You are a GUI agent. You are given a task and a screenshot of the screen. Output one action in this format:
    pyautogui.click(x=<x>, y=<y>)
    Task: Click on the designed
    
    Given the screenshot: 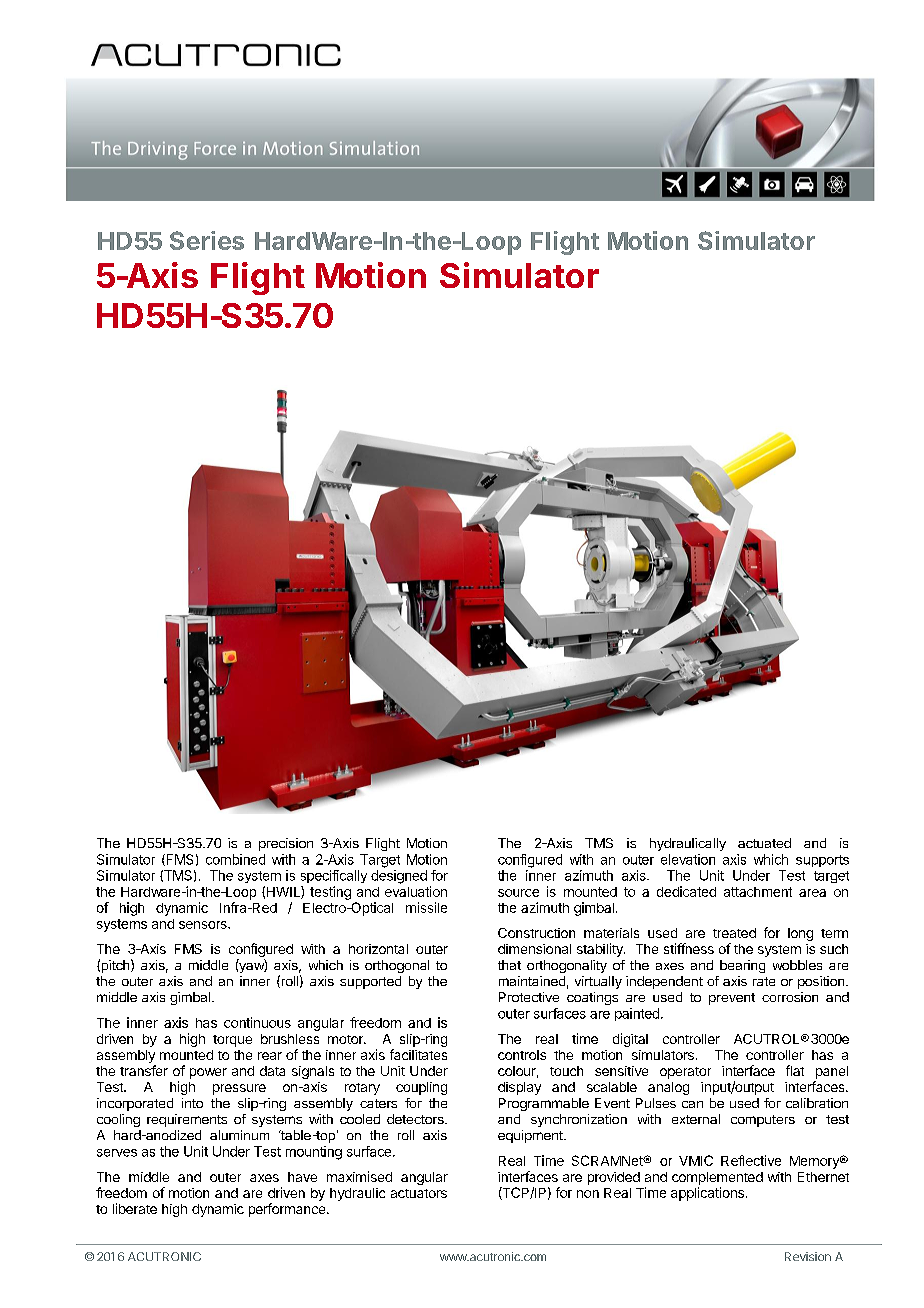 What is the action you would take?
    pyautogui.click(x=399, y=877)
